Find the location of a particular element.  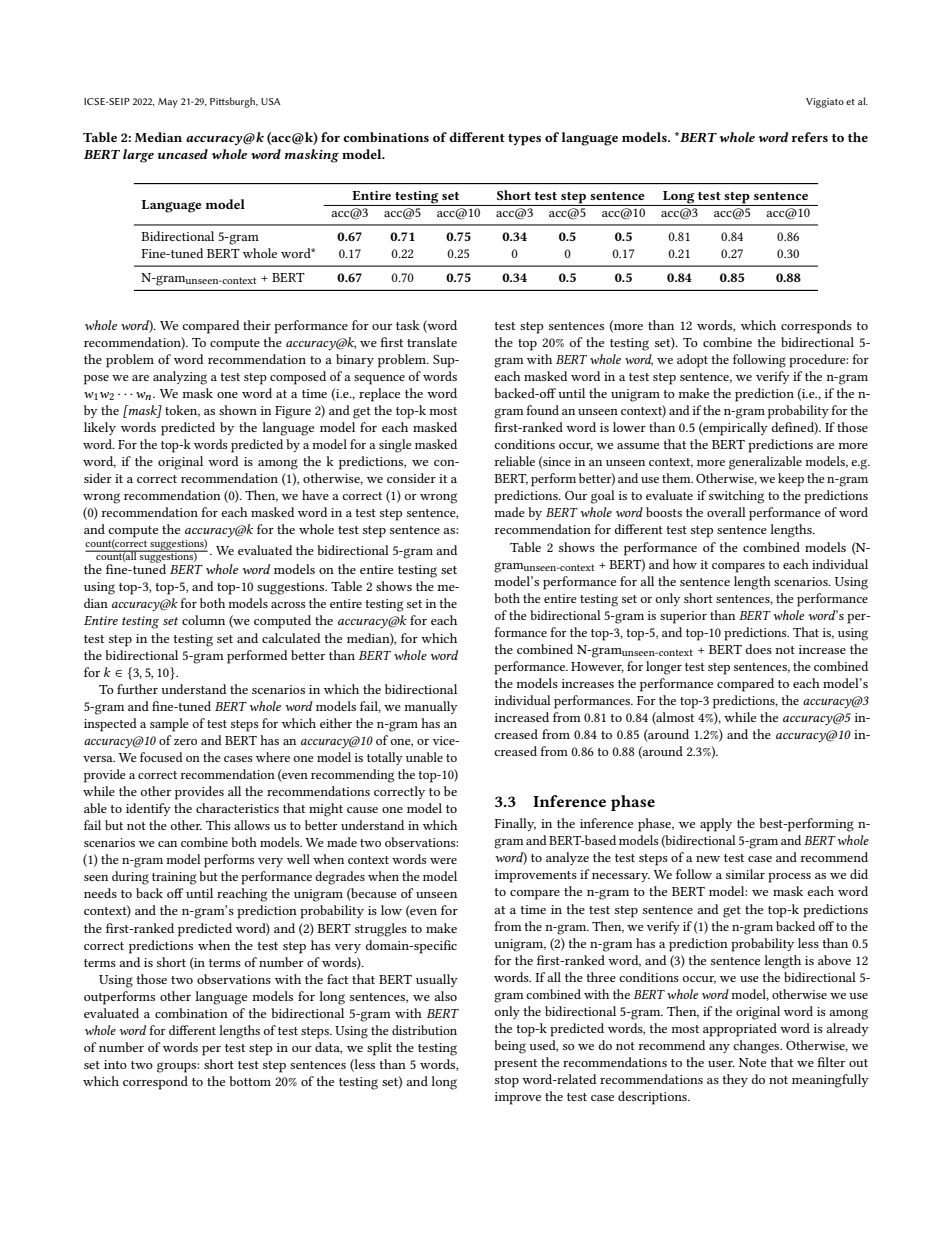

Note is located at coordinates (752, 1062).
